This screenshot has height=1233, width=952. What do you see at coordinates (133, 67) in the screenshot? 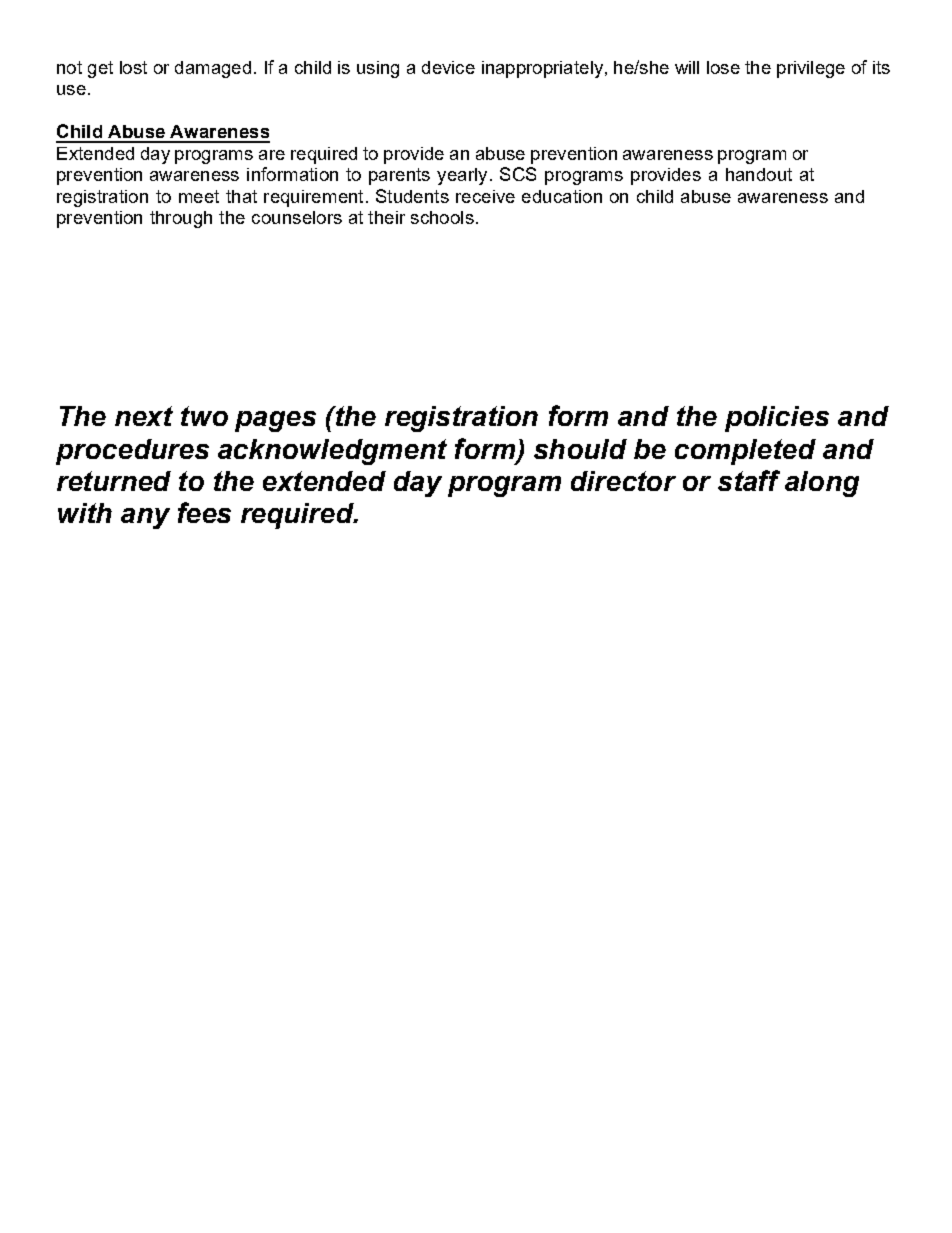
I see `lost` at bounding box center [133, 67].
